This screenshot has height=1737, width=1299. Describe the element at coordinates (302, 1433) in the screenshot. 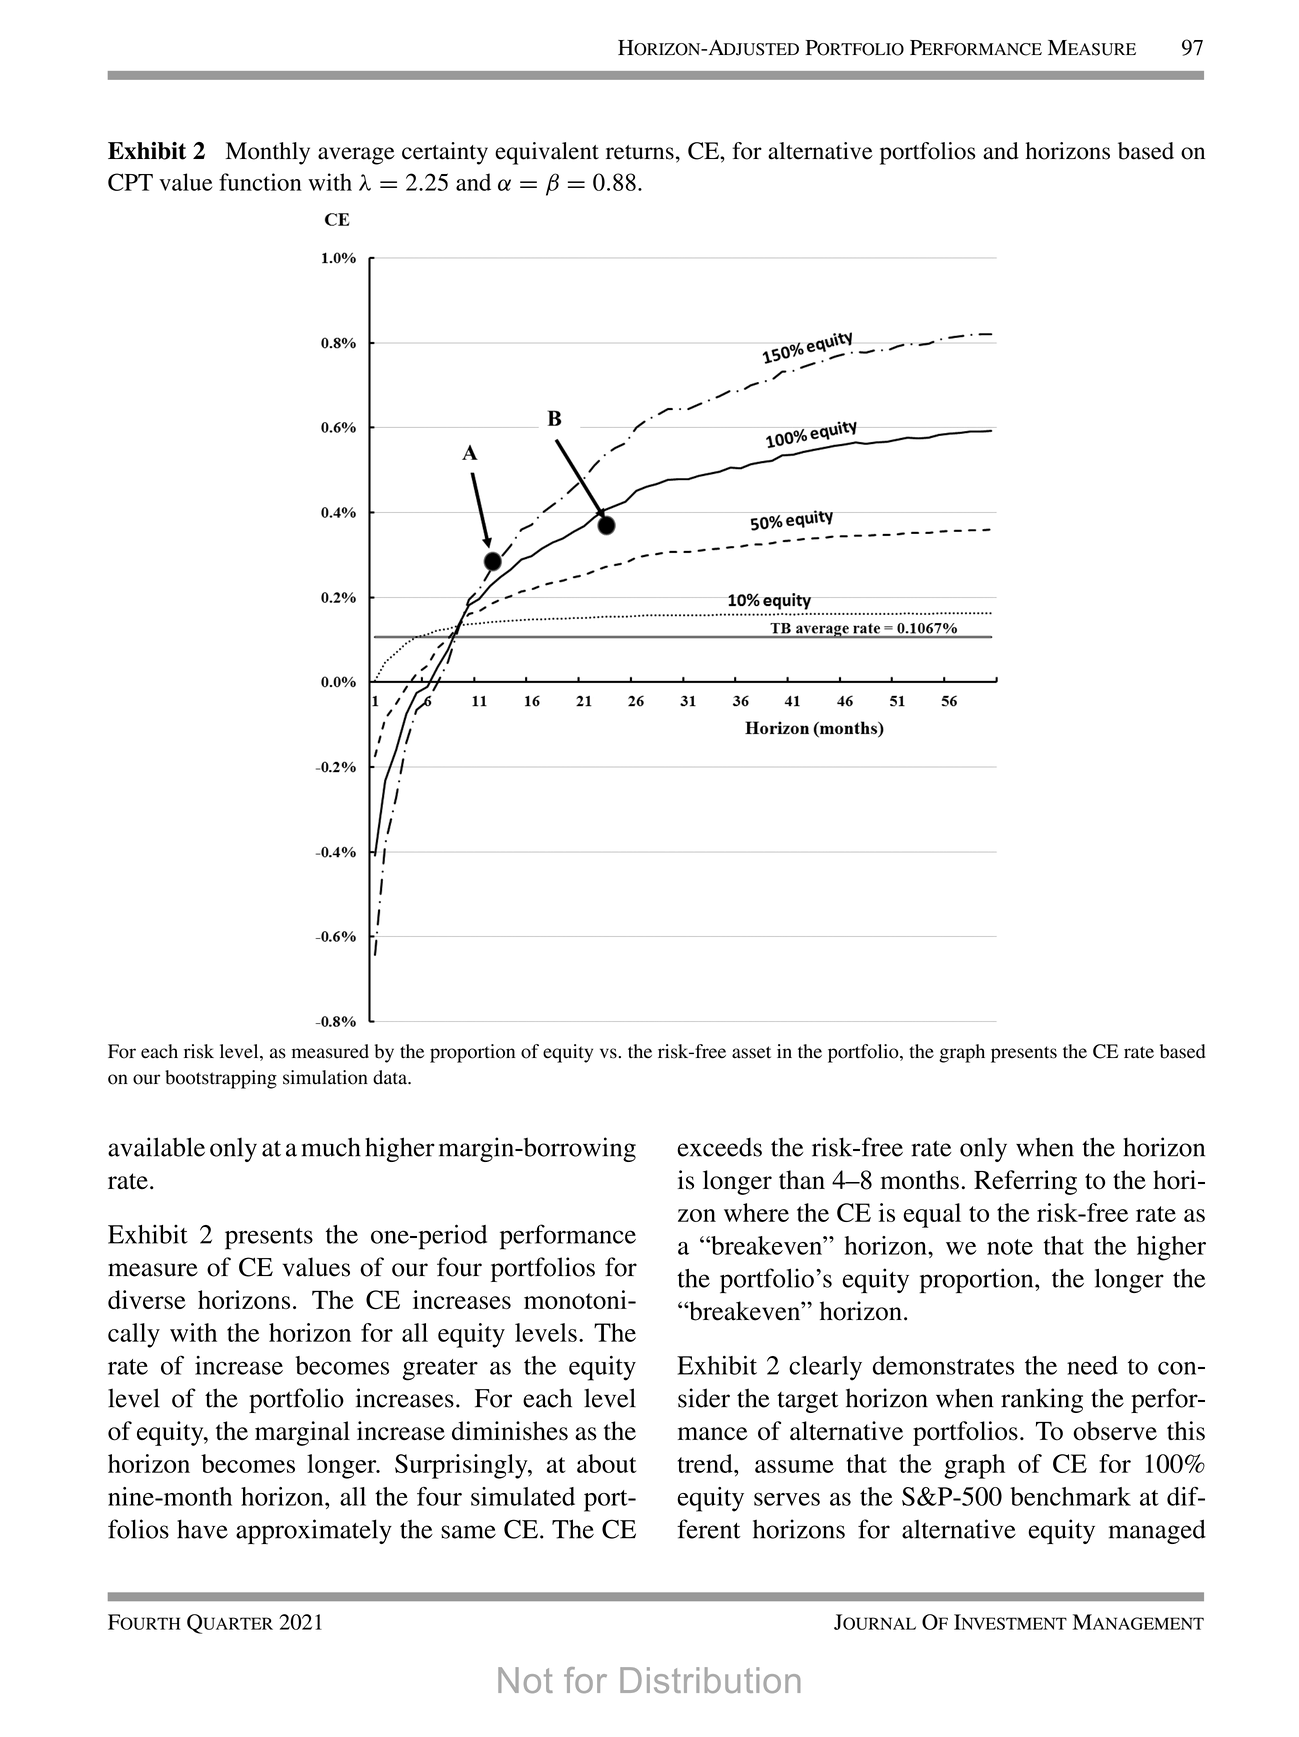

I see `marginal` at that location.
